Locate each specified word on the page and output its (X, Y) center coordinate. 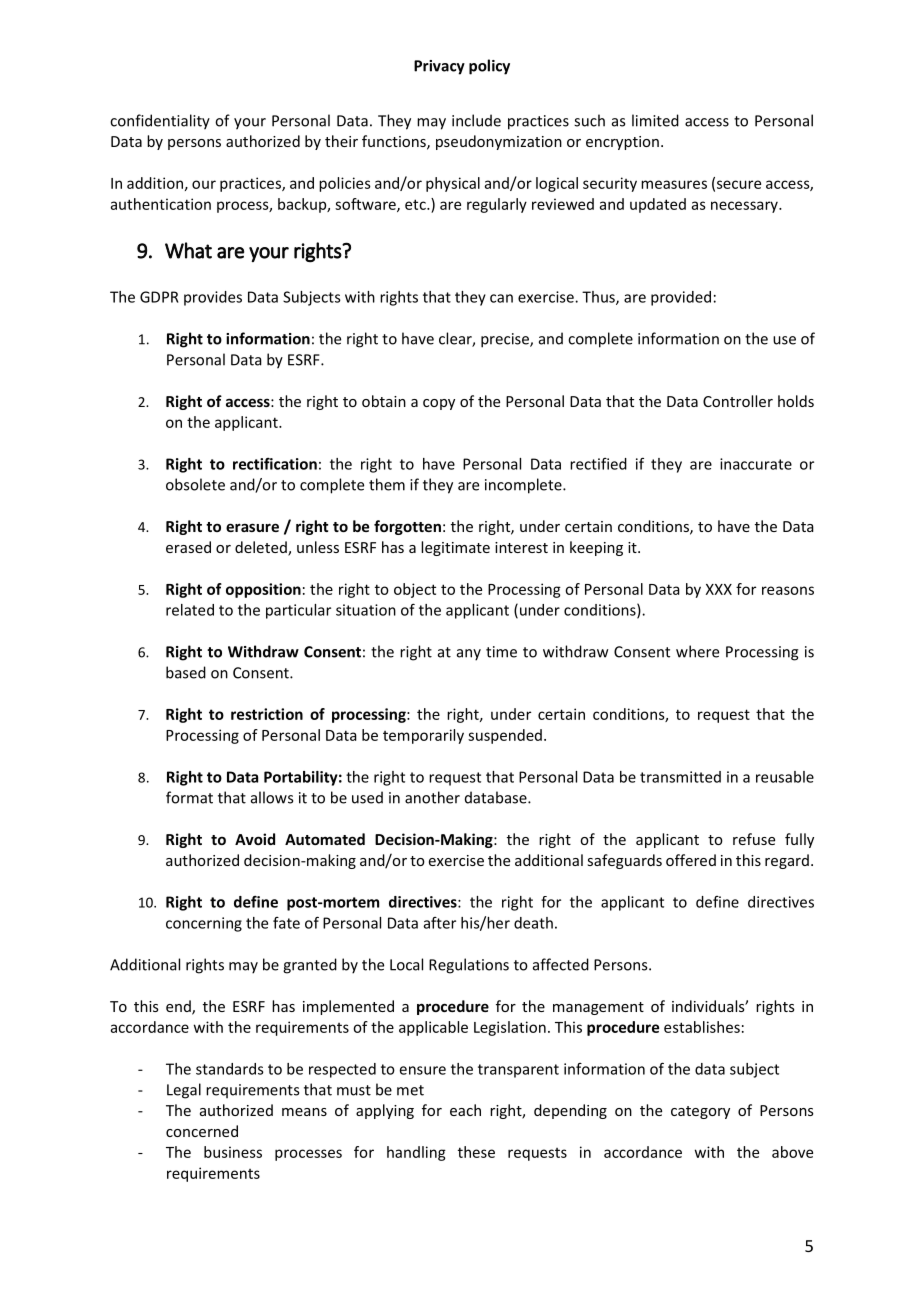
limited (655, 120)
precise (506, 340)
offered (691, 860)
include (476, 120)
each (465, 1110)
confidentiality (160, 122)
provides (213, 298)
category (700, 1112)
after (440, 923)
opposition (263, 590)
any (469, 655)
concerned (202, 1131)
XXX (719, 589)
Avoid (255, 839)
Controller (738, 401)
